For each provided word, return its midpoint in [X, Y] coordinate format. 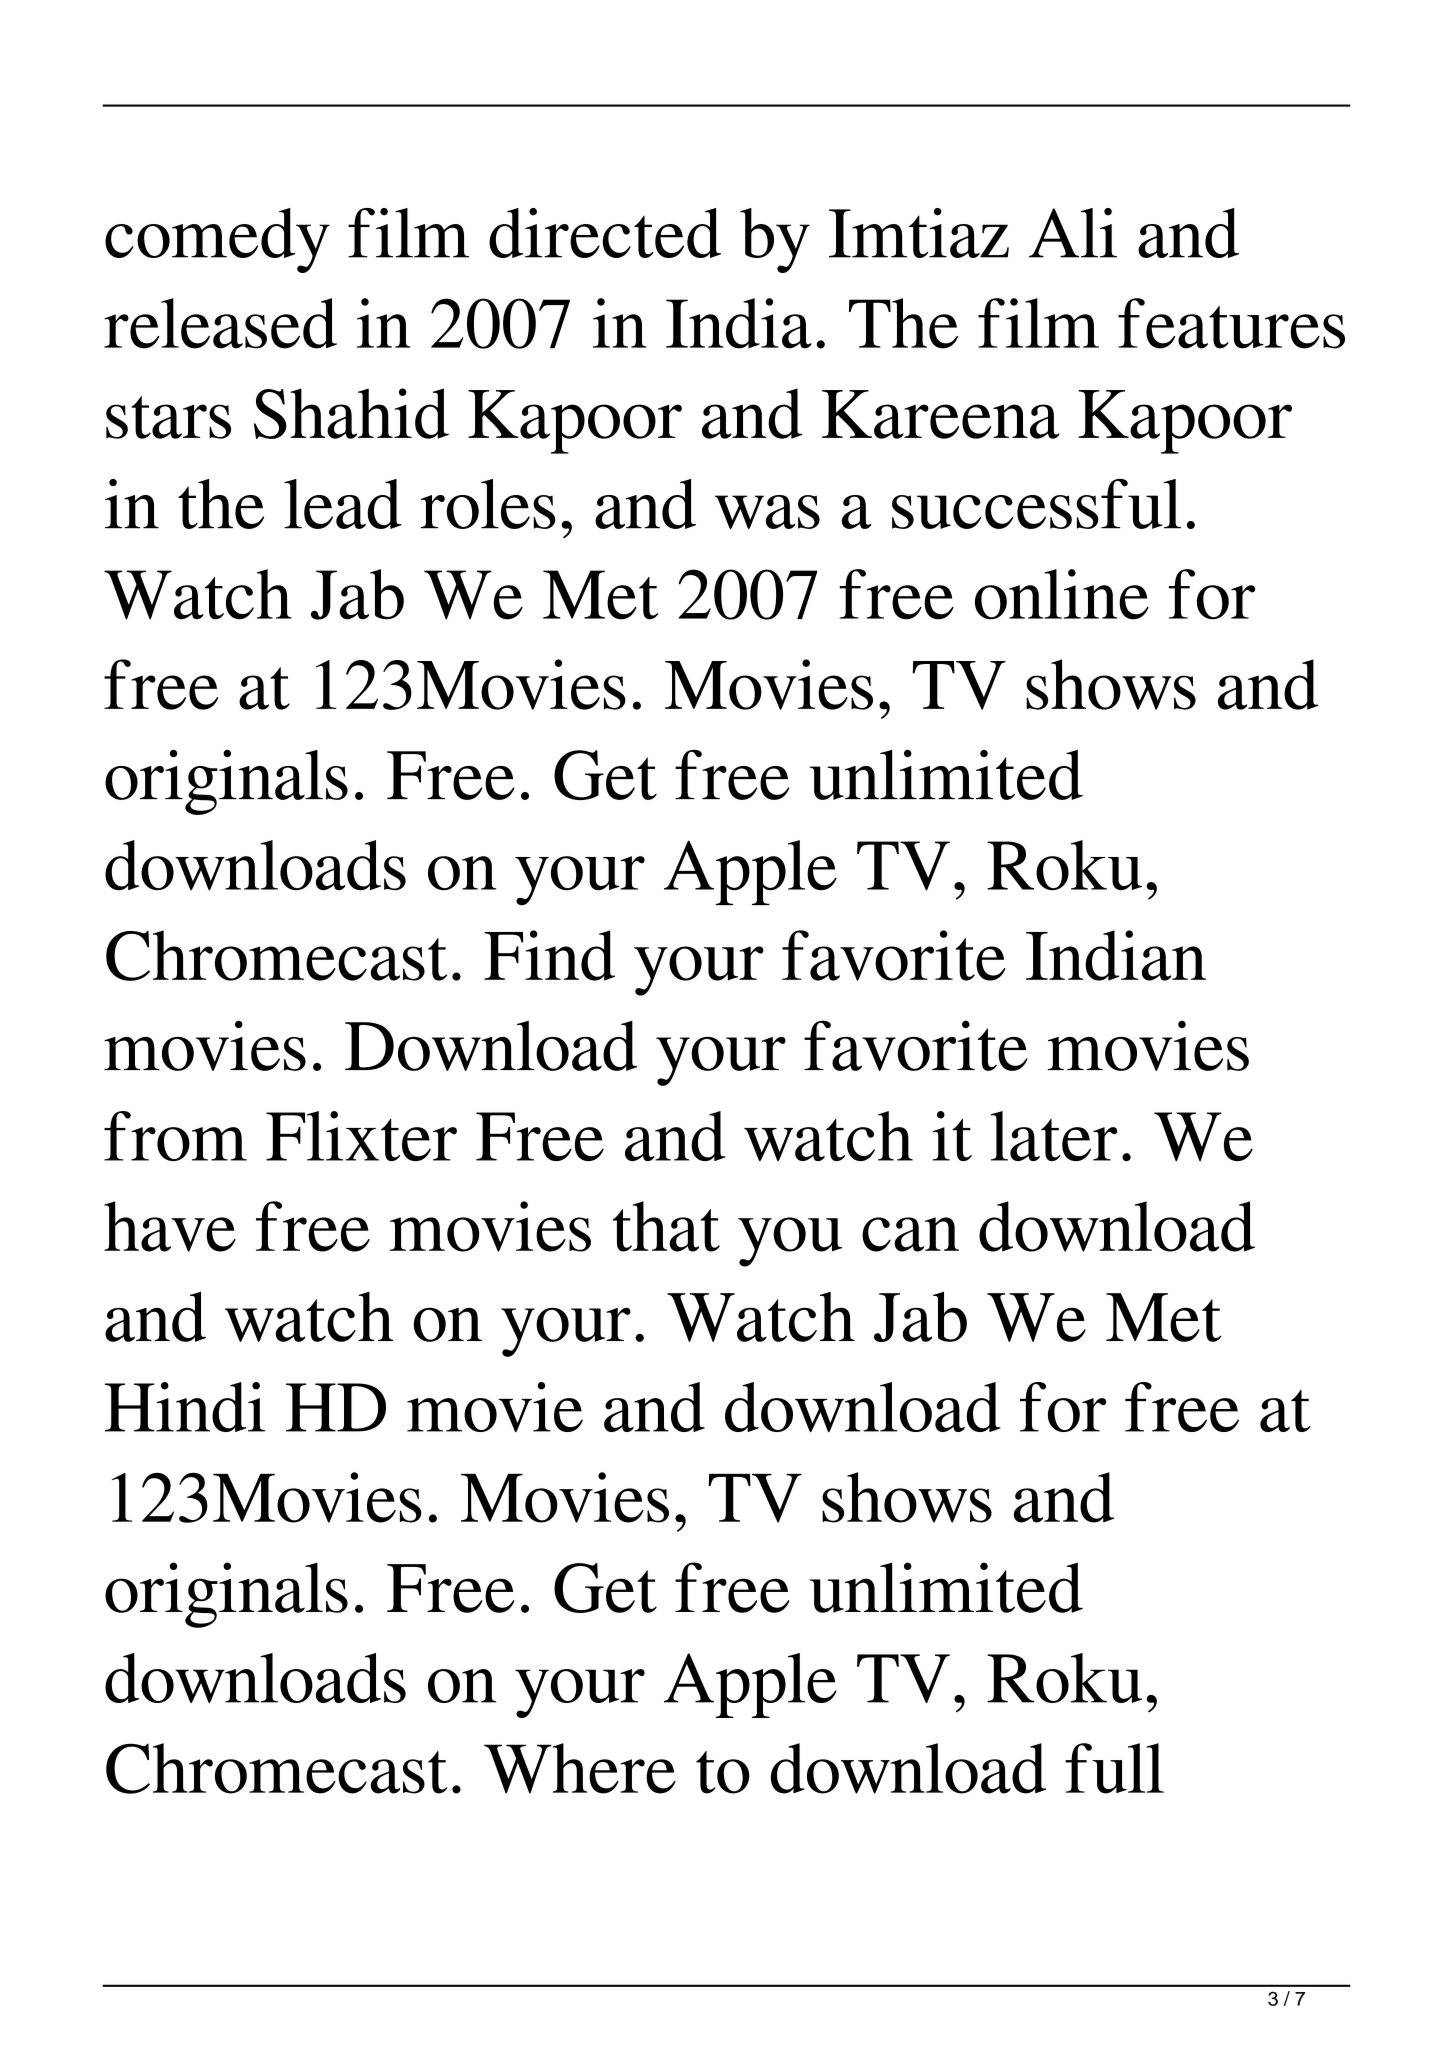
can [910, 1234]
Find [549, 955]
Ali [1073, 233]
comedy [217, 240]
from [175, 1136]
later [1053, 1136]
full [1114, 1768]
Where [580, 1768]
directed [605, 233]
